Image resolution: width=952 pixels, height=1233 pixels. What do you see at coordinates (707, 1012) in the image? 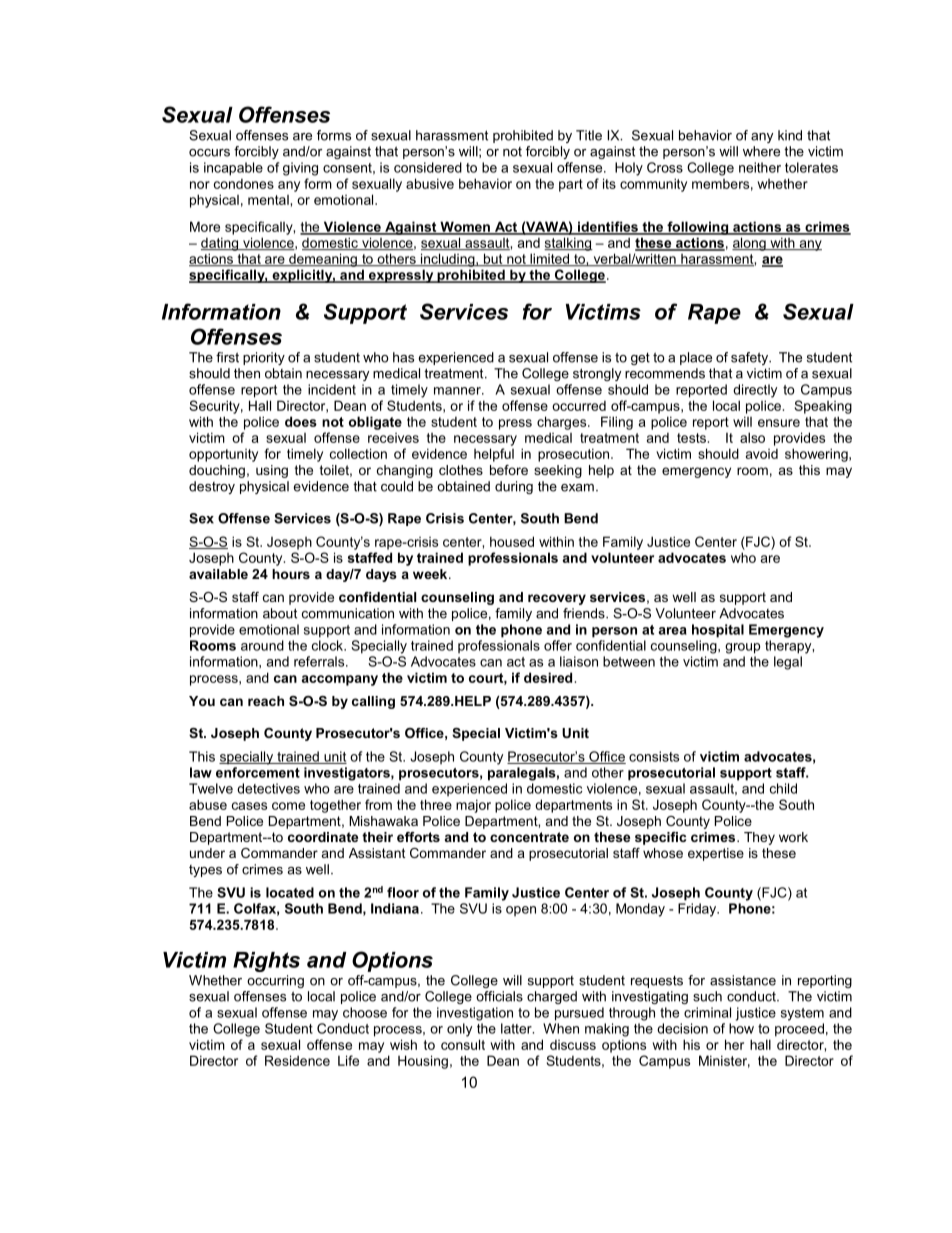
I see `criminal` at bounding box center [707, 1012].
